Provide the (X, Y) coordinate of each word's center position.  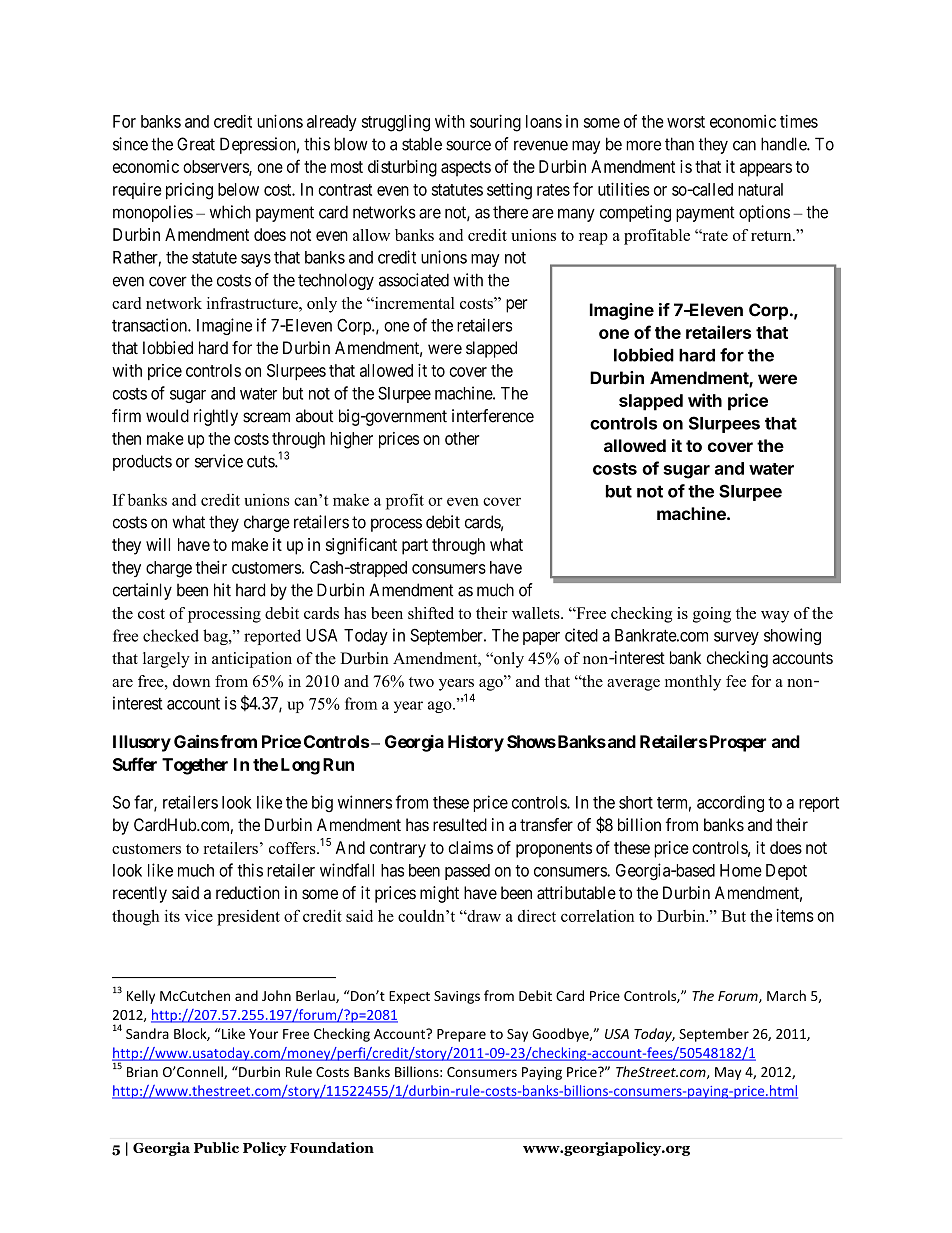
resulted (460, 825)
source (468, 145)
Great (196, 144)
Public (216, 1147)
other (462, 438)
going (712, 615)
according (730, 804)
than (679, 144)
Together (195, 766)
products (142, 462)
